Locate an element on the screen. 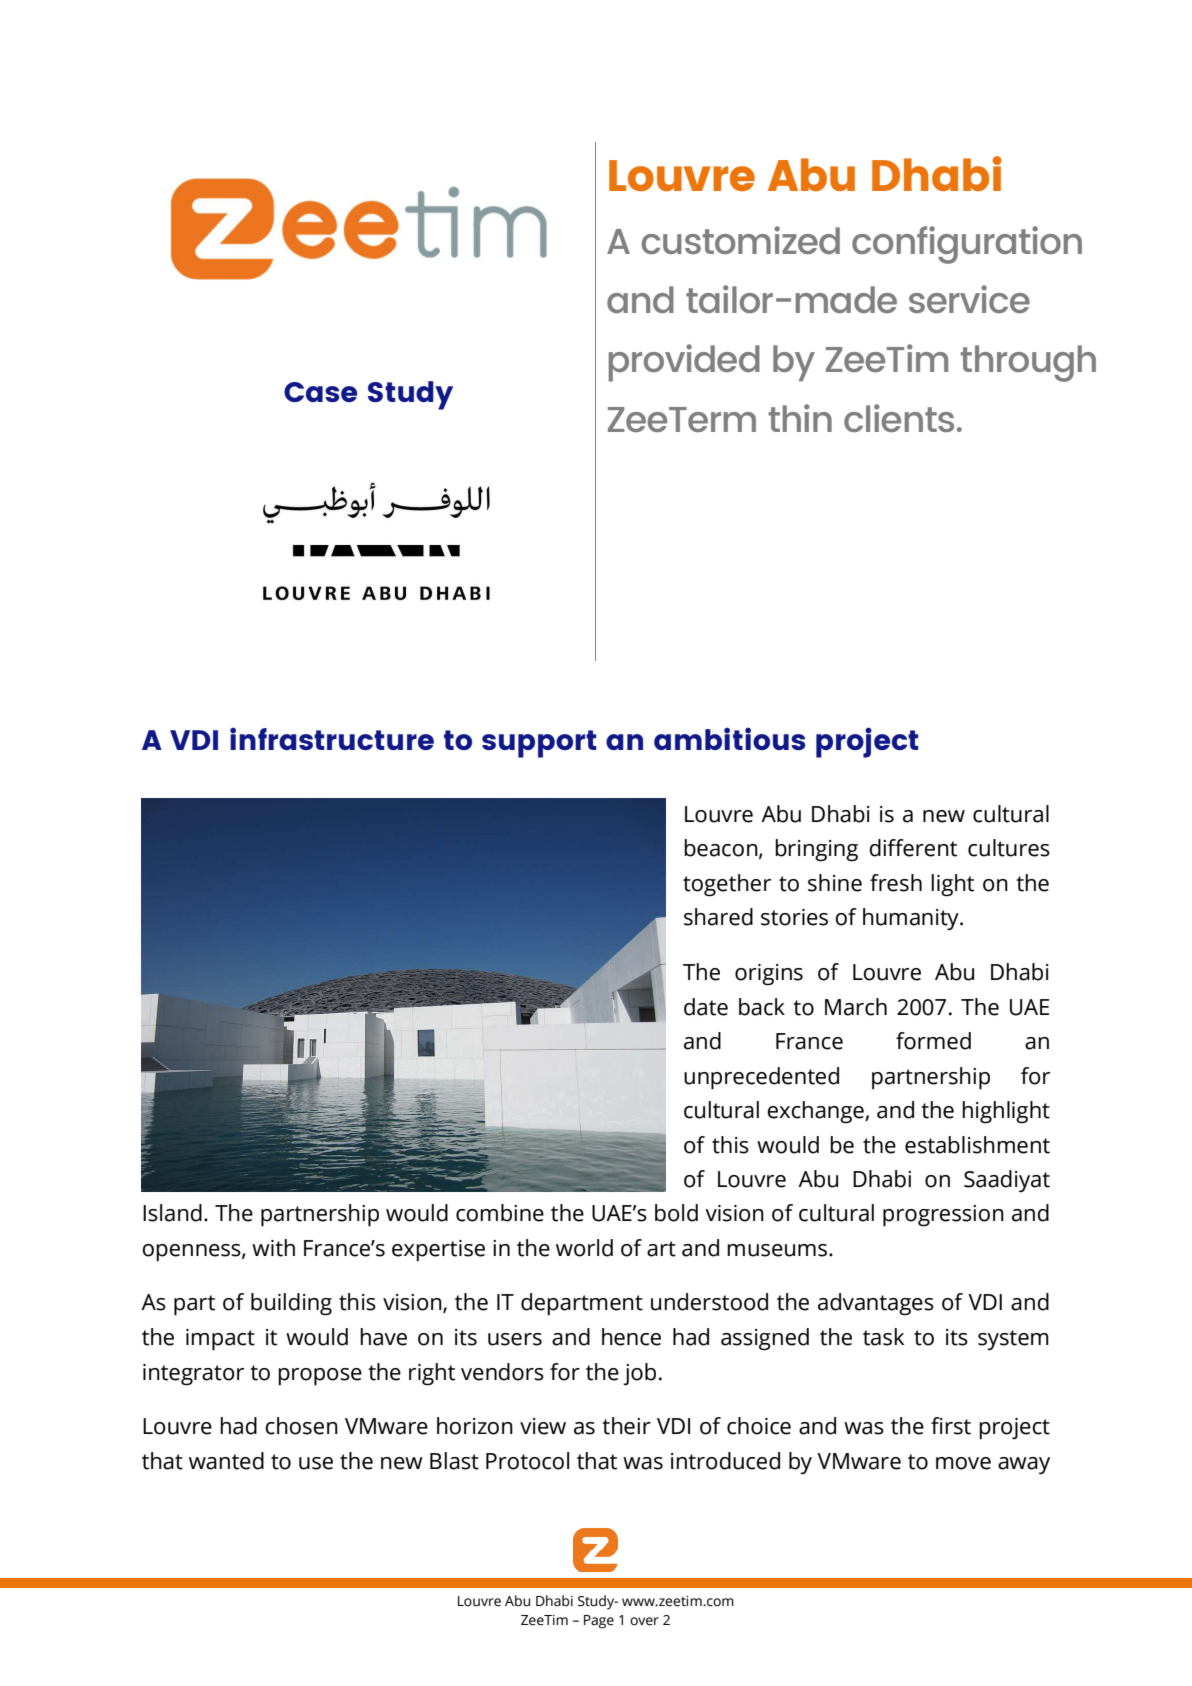 The image size is (1192, 1686). Page is located at coordinates (599, 1622).
